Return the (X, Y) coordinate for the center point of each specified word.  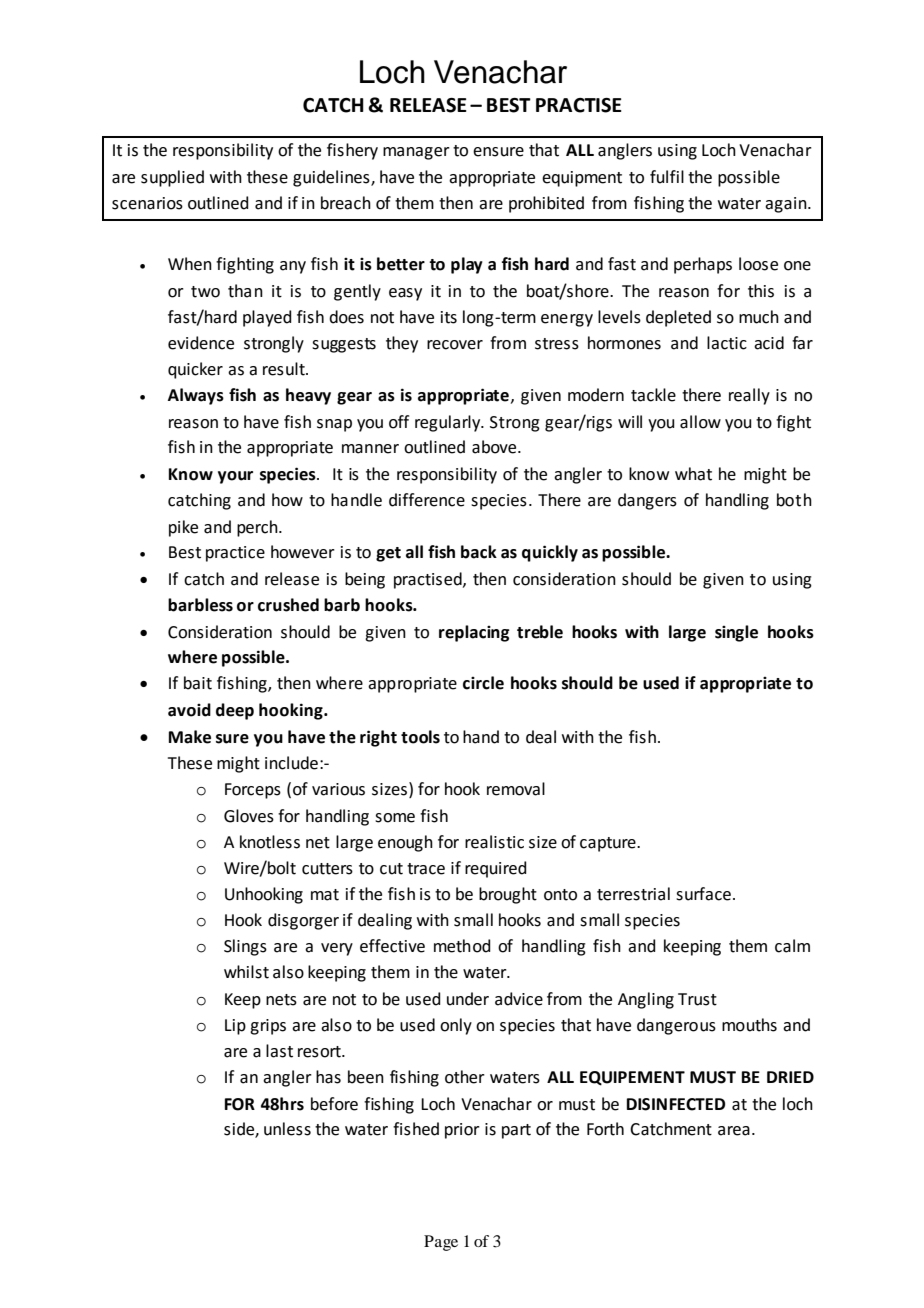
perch (258, 528)
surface (703, 894)
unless (287, 1129)
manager (416, 153)
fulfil (667, 177)
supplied (172, 178)
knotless (270, 842)
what (693, 474)
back (479, 552)
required (496, 869)
